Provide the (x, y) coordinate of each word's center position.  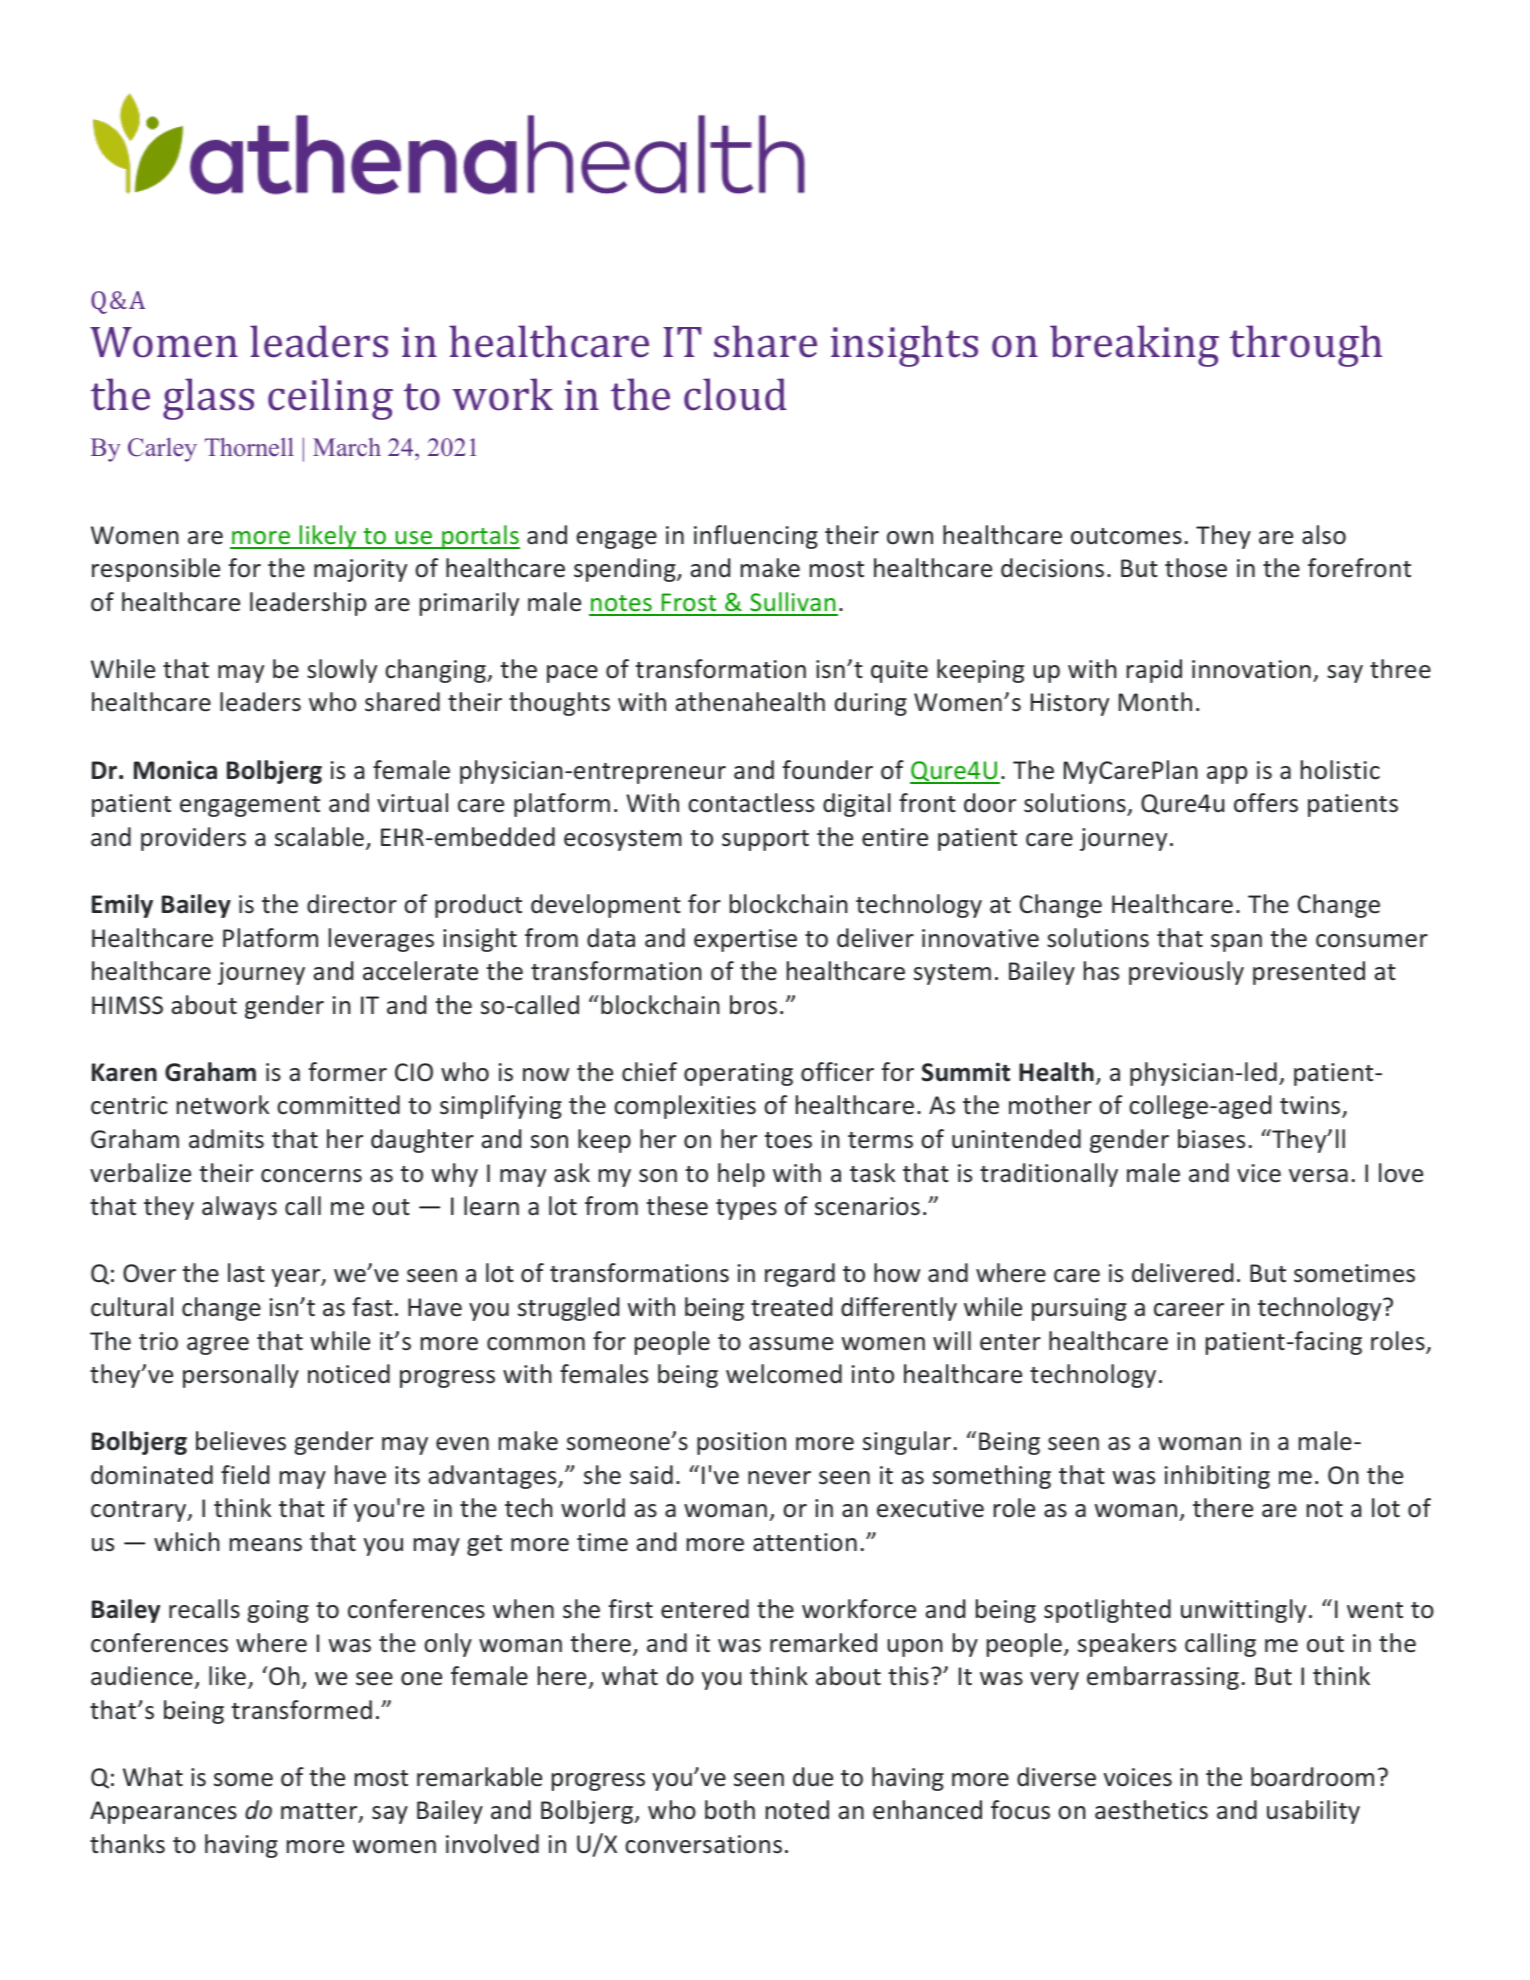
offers (1266, 803)
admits (226, 1139)
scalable (319, 837)
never (779, 1478)
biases (1211, 1139)
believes (241, 1441)
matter (320, 1812)
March (347, 447)
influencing (756, 537)
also (1324, 535)
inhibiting (1217, 1477)
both (730, 1810)
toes (788, 1140)
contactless (751, 803)
